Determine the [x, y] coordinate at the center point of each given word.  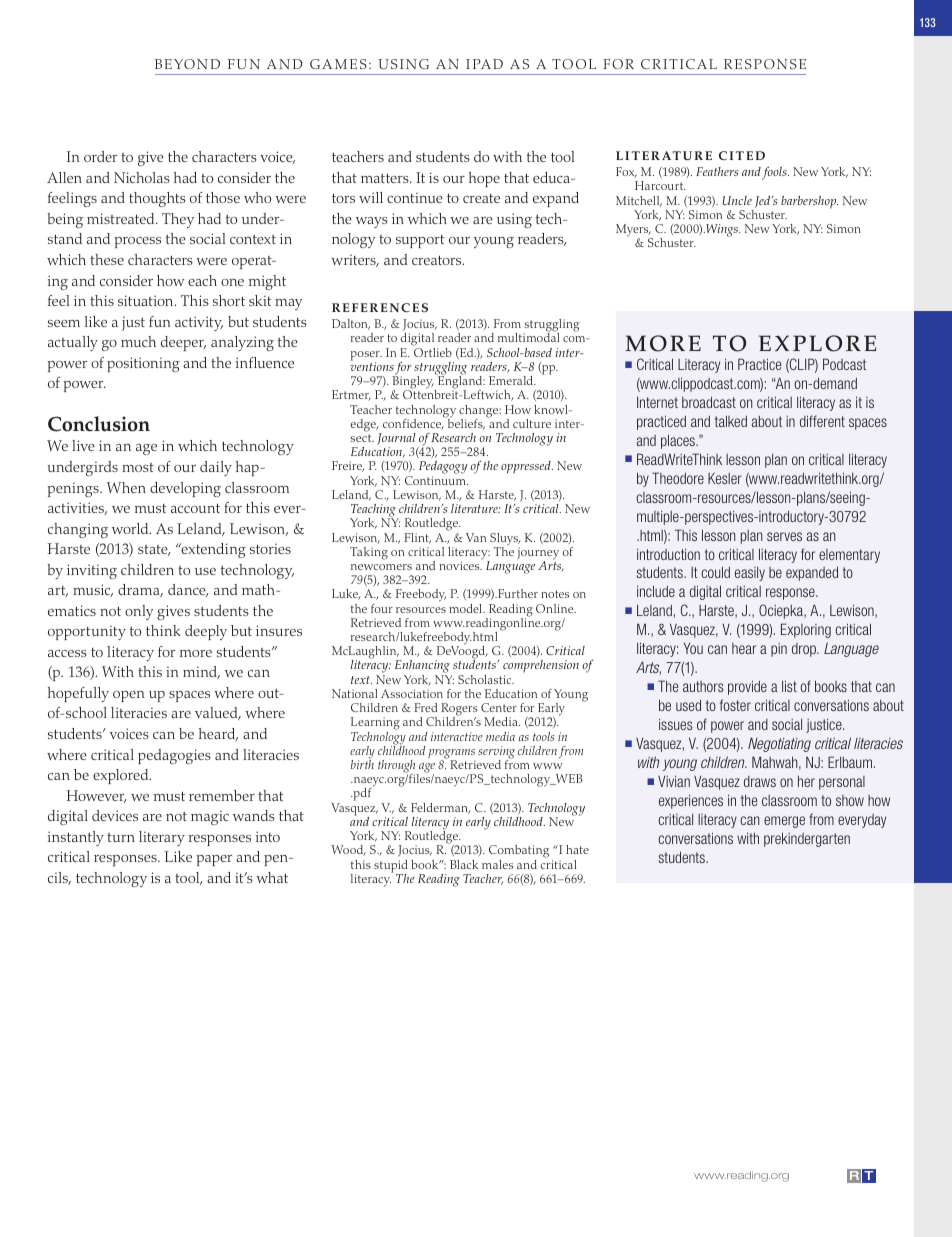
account [195, 508]
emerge [784, 822]
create [481, 198]
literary [162, 838]
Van [476, 537]
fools [775, 173]
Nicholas [142, 177]
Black [464, 864]
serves [784, 536]
